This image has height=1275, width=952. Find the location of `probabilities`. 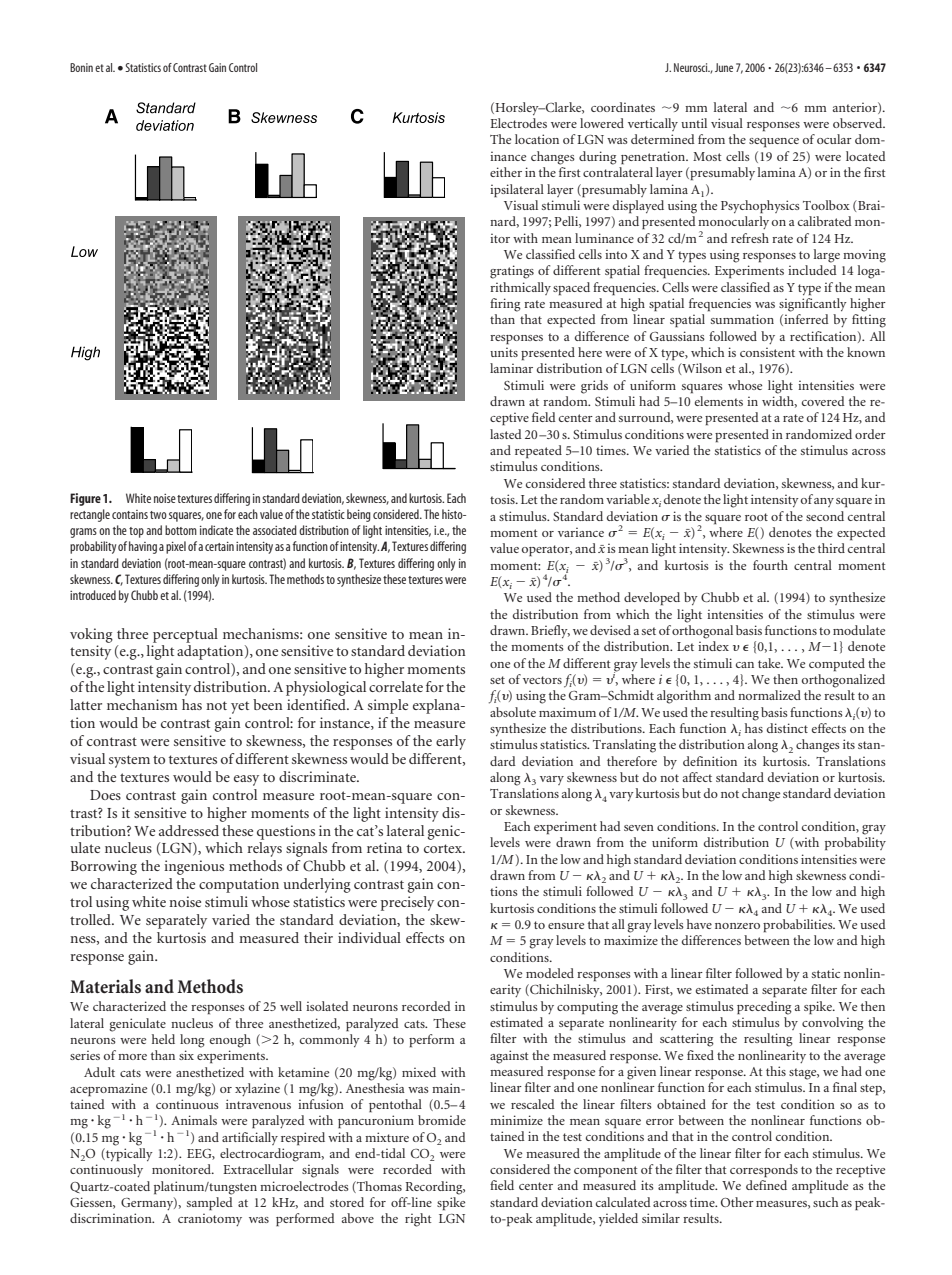

probabilities is located at coordinates (799, 926).
